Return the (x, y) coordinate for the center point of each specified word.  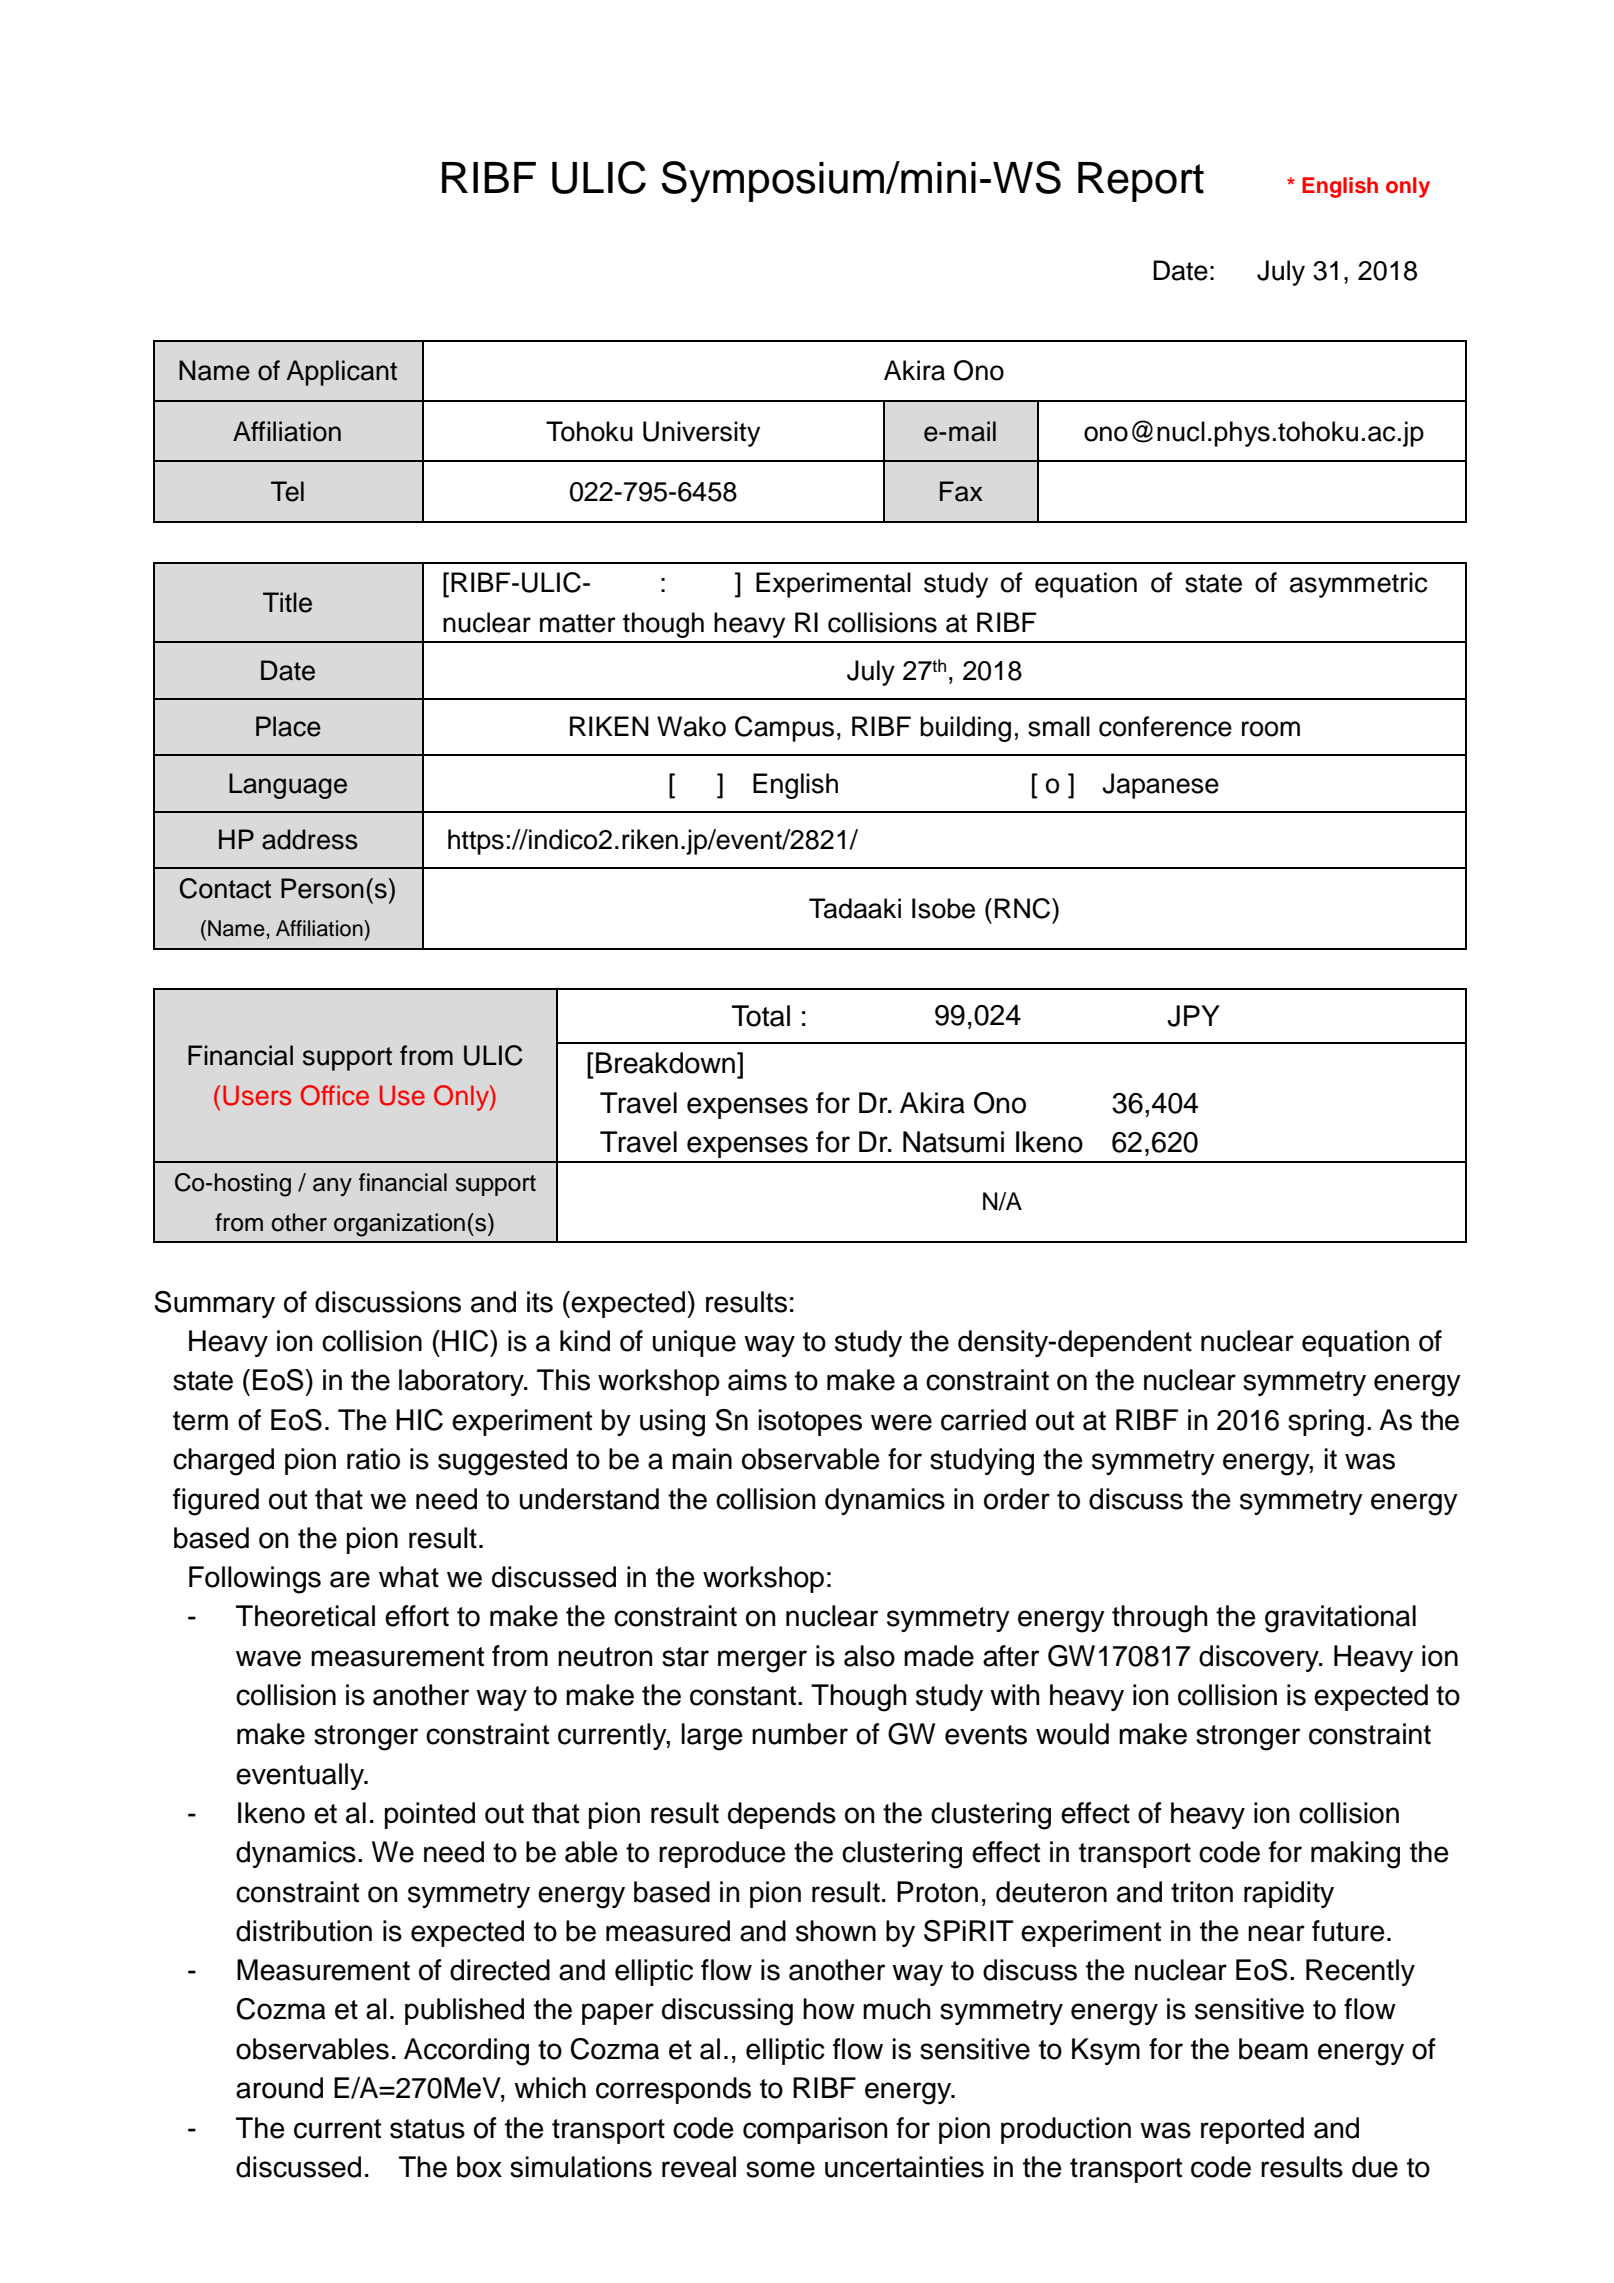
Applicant (341, 373)
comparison (815, 2130)
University (701, 434)
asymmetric (1358, 585)
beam (1273, 2049)
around (279, 2088)
